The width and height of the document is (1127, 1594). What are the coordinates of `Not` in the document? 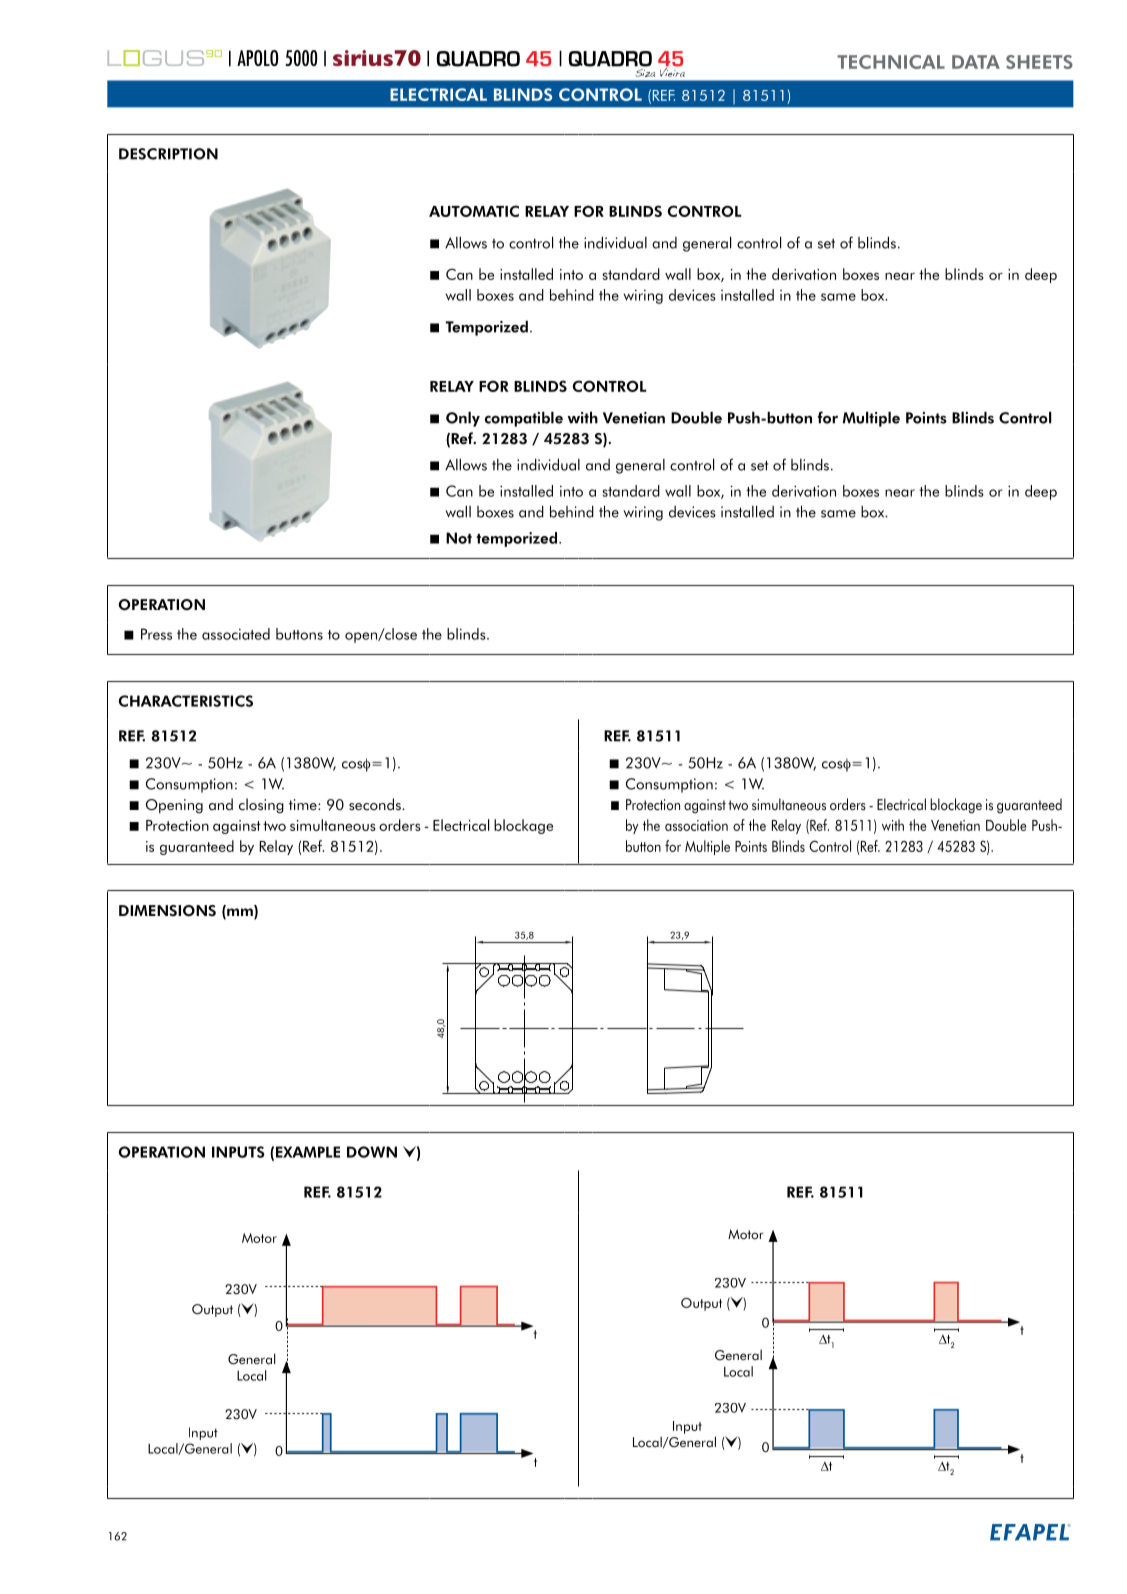 It's located at (459, 538).
